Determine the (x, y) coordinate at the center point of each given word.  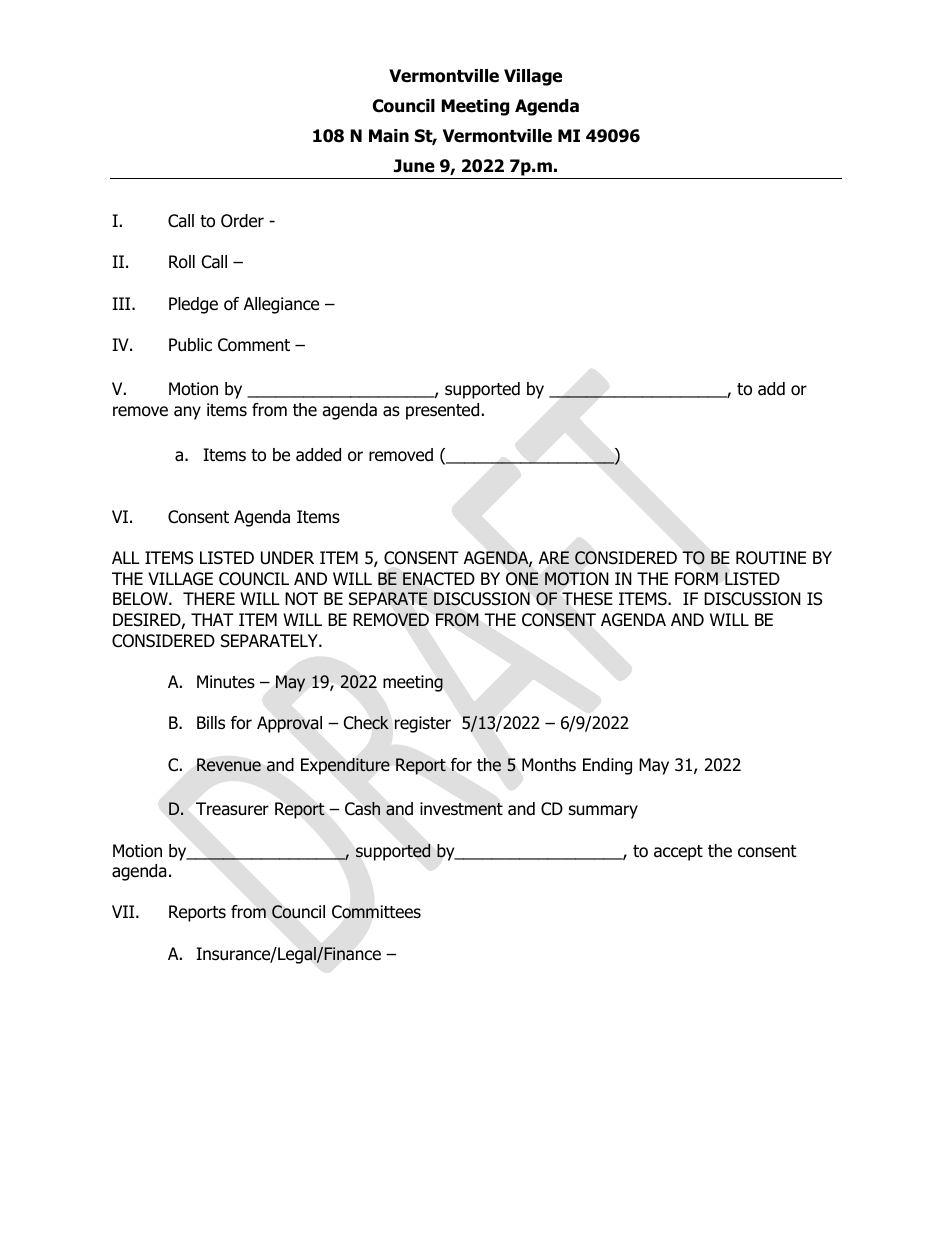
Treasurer (232, 809)
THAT (212, 619)
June (414, 166)
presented (442, 411)
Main (389, 136)
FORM (696, 579)
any (187, 413)
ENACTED (439, 579)
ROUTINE (771, 558)
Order (242, 221)
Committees (376, 912)
